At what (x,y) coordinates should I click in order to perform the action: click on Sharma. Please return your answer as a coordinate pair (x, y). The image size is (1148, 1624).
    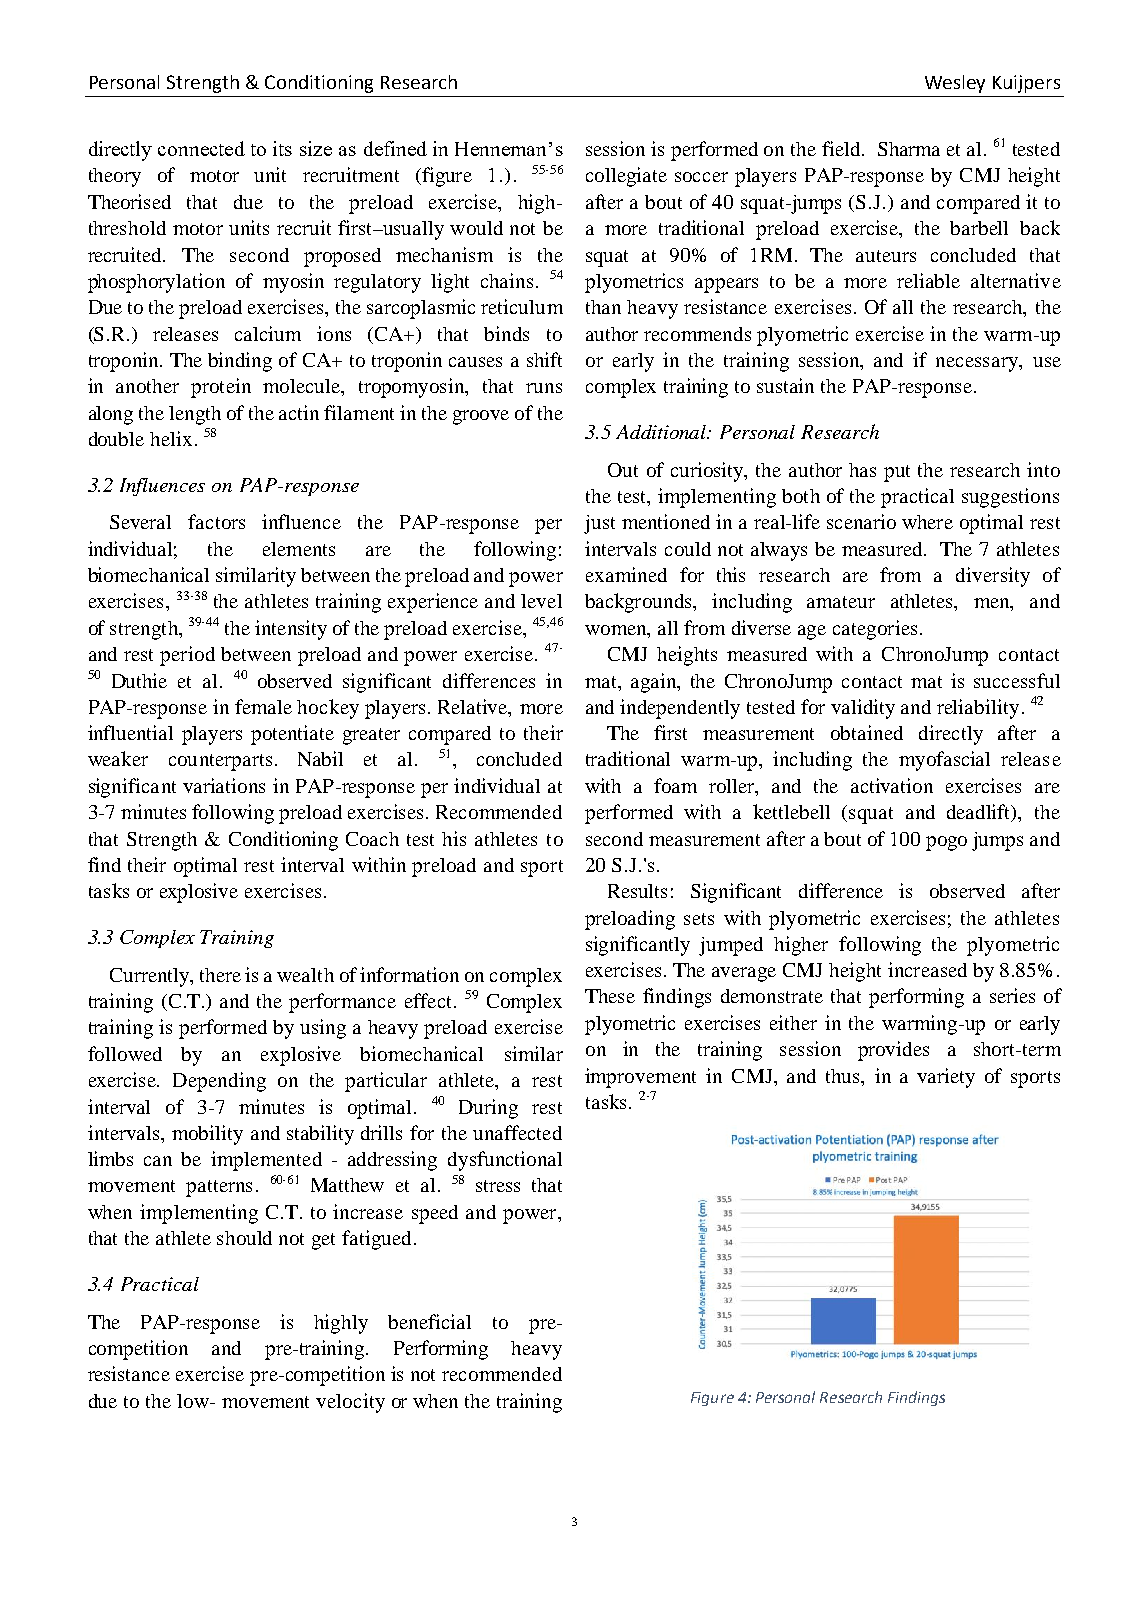
    Looking at the image, I should click on (909, 149).
